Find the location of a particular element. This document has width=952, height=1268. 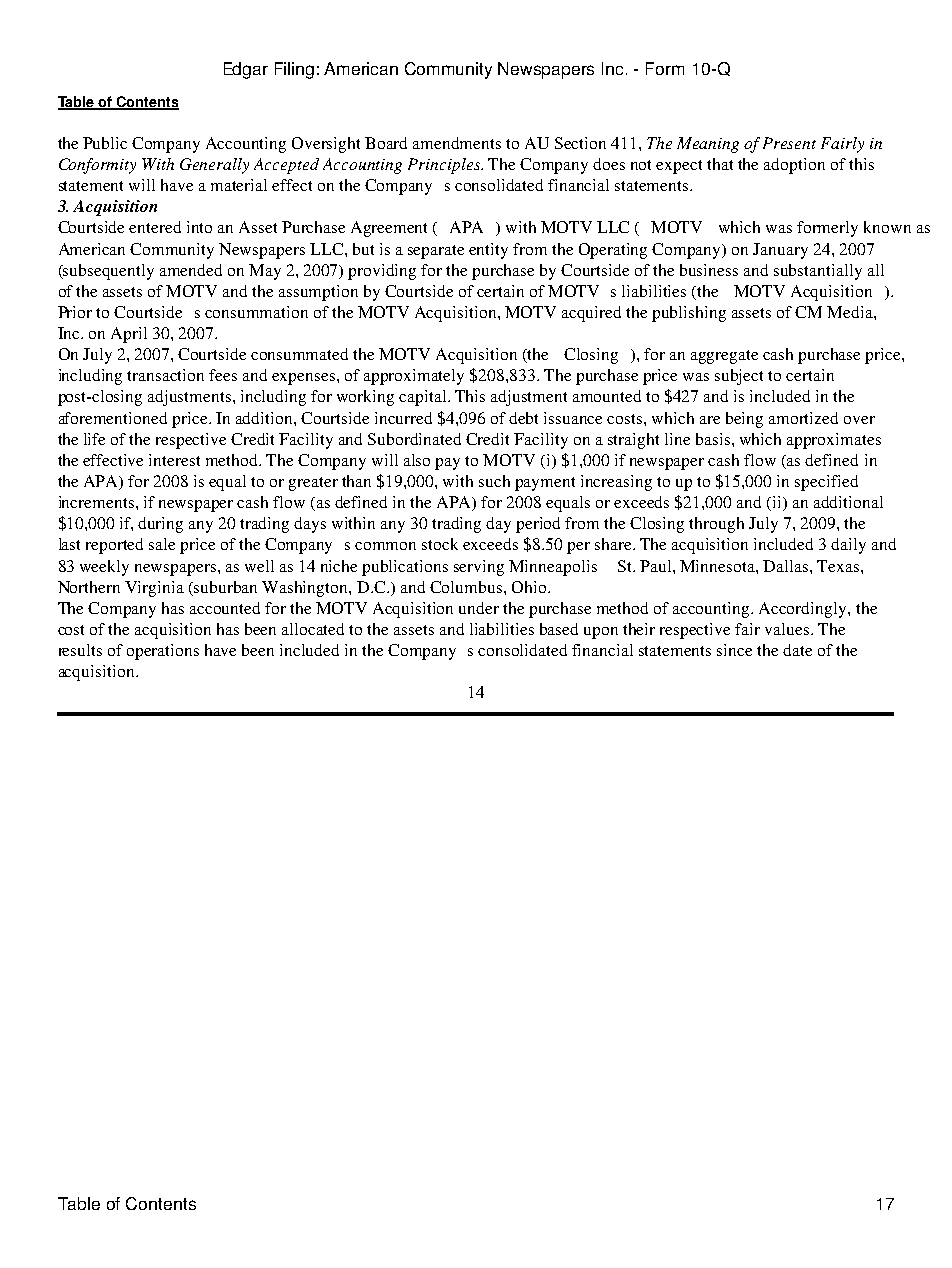

interest is located at coordinates (174, 460).
